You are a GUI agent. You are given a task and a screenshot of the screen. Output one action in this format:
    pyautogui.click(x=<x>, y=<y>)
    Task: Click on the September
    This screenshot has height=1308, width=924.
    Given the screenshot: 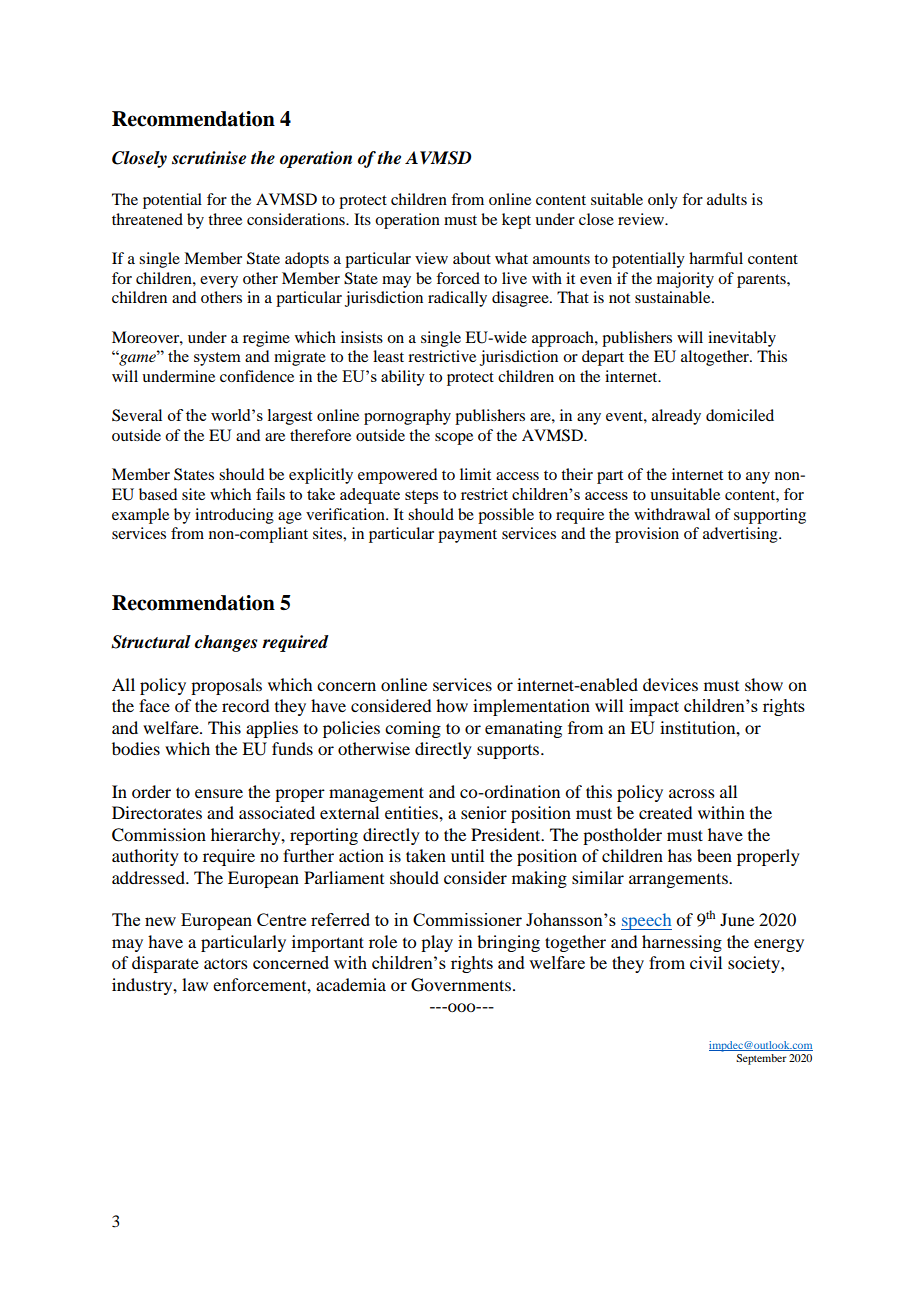 What is the action you would take?
    pyautogui.click(x=761, y=1059)
